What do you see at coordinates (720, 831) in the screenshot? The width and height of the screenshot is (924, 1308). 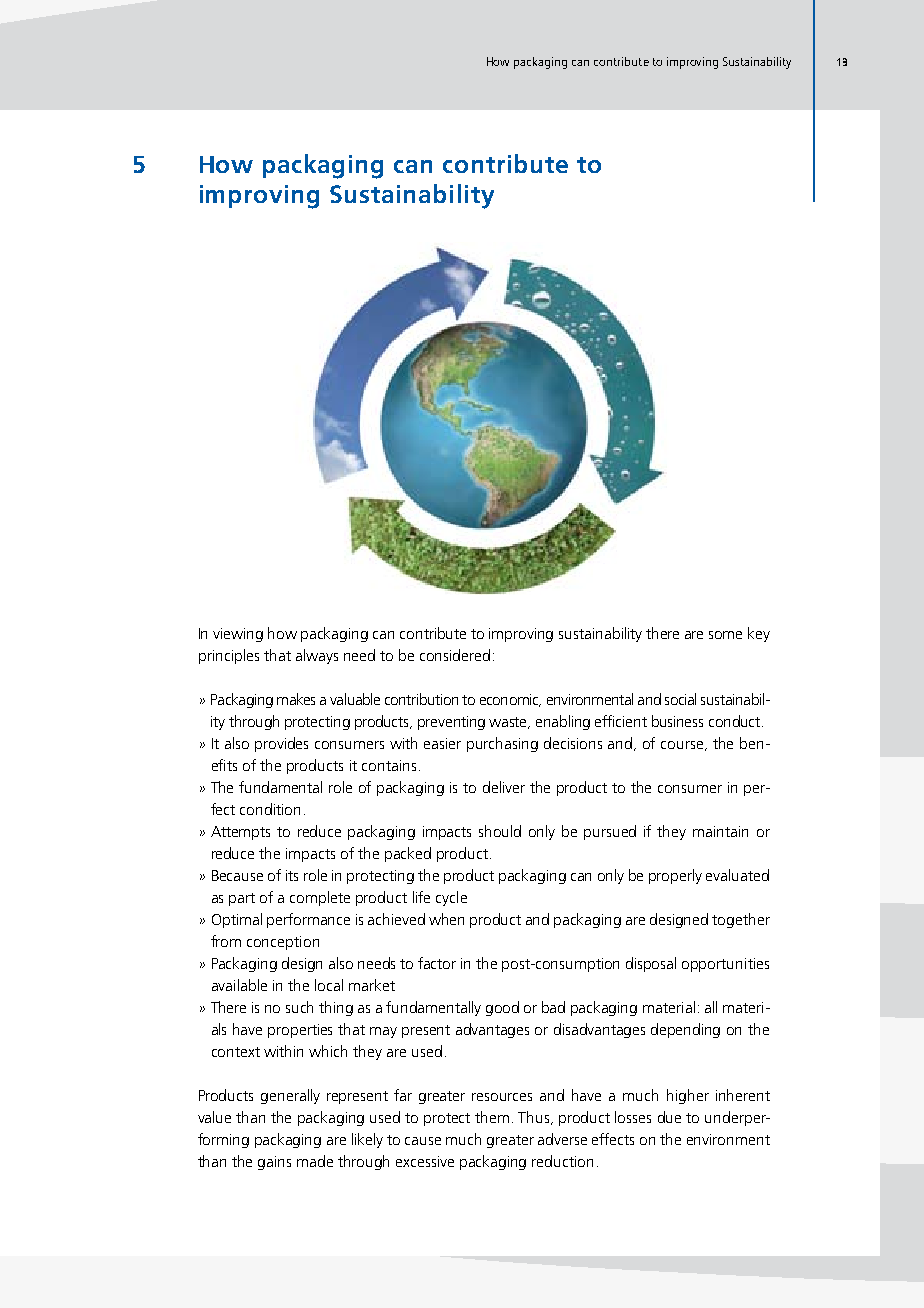 I see `maintain` at bounding box center [720, 831].
